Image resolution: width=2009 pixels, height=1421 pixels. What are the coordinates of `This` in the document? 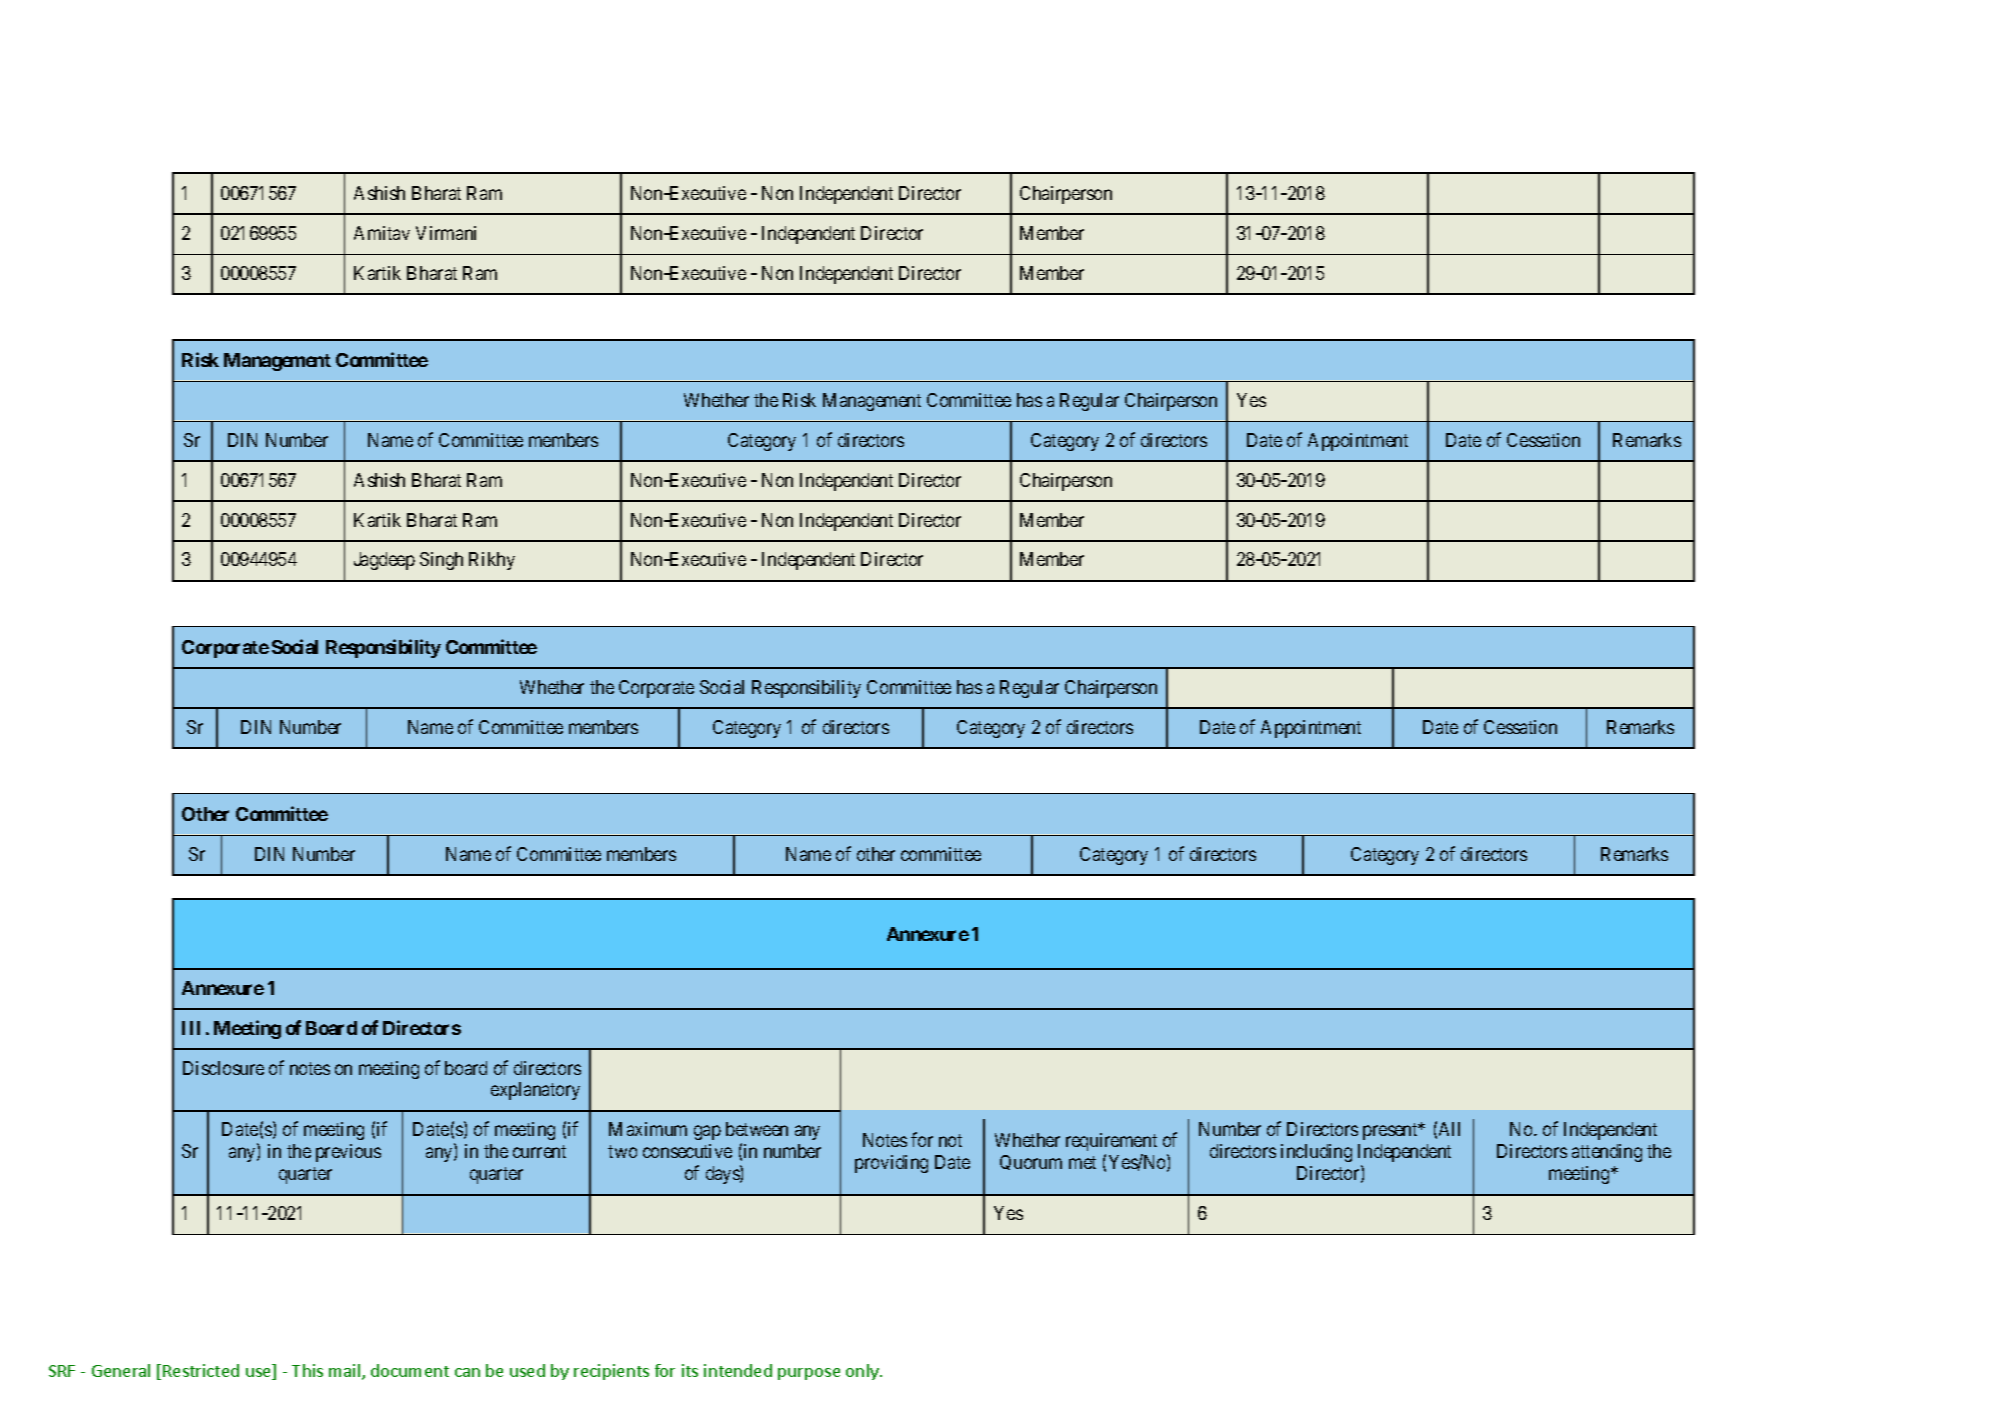 It's located at (307, 1370).
